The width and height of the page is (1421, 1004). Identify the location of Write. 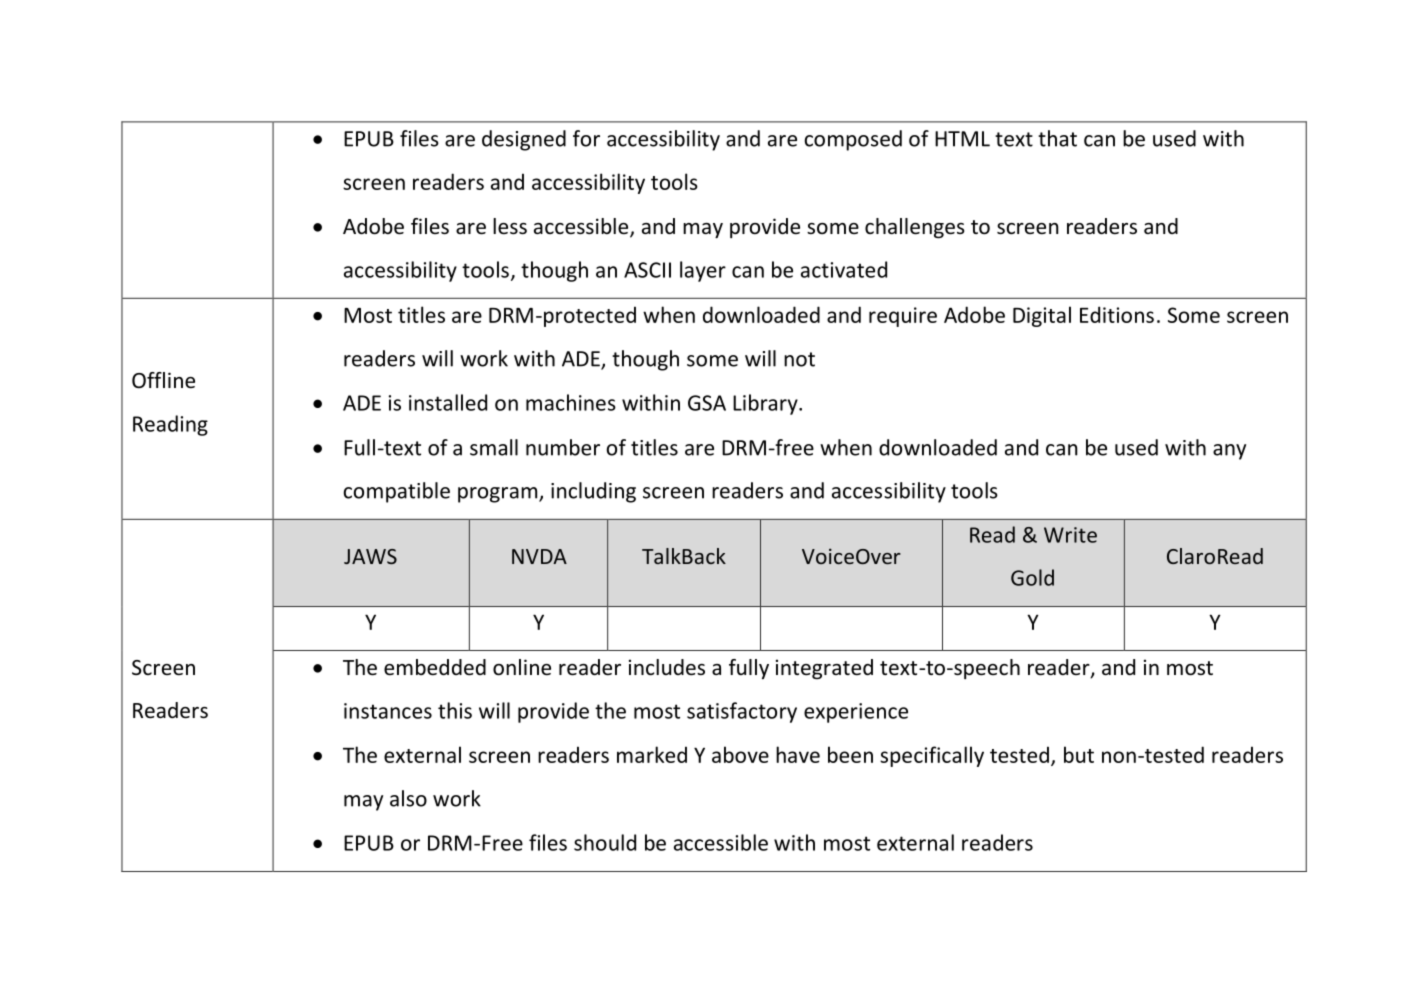
(1070, 535).
